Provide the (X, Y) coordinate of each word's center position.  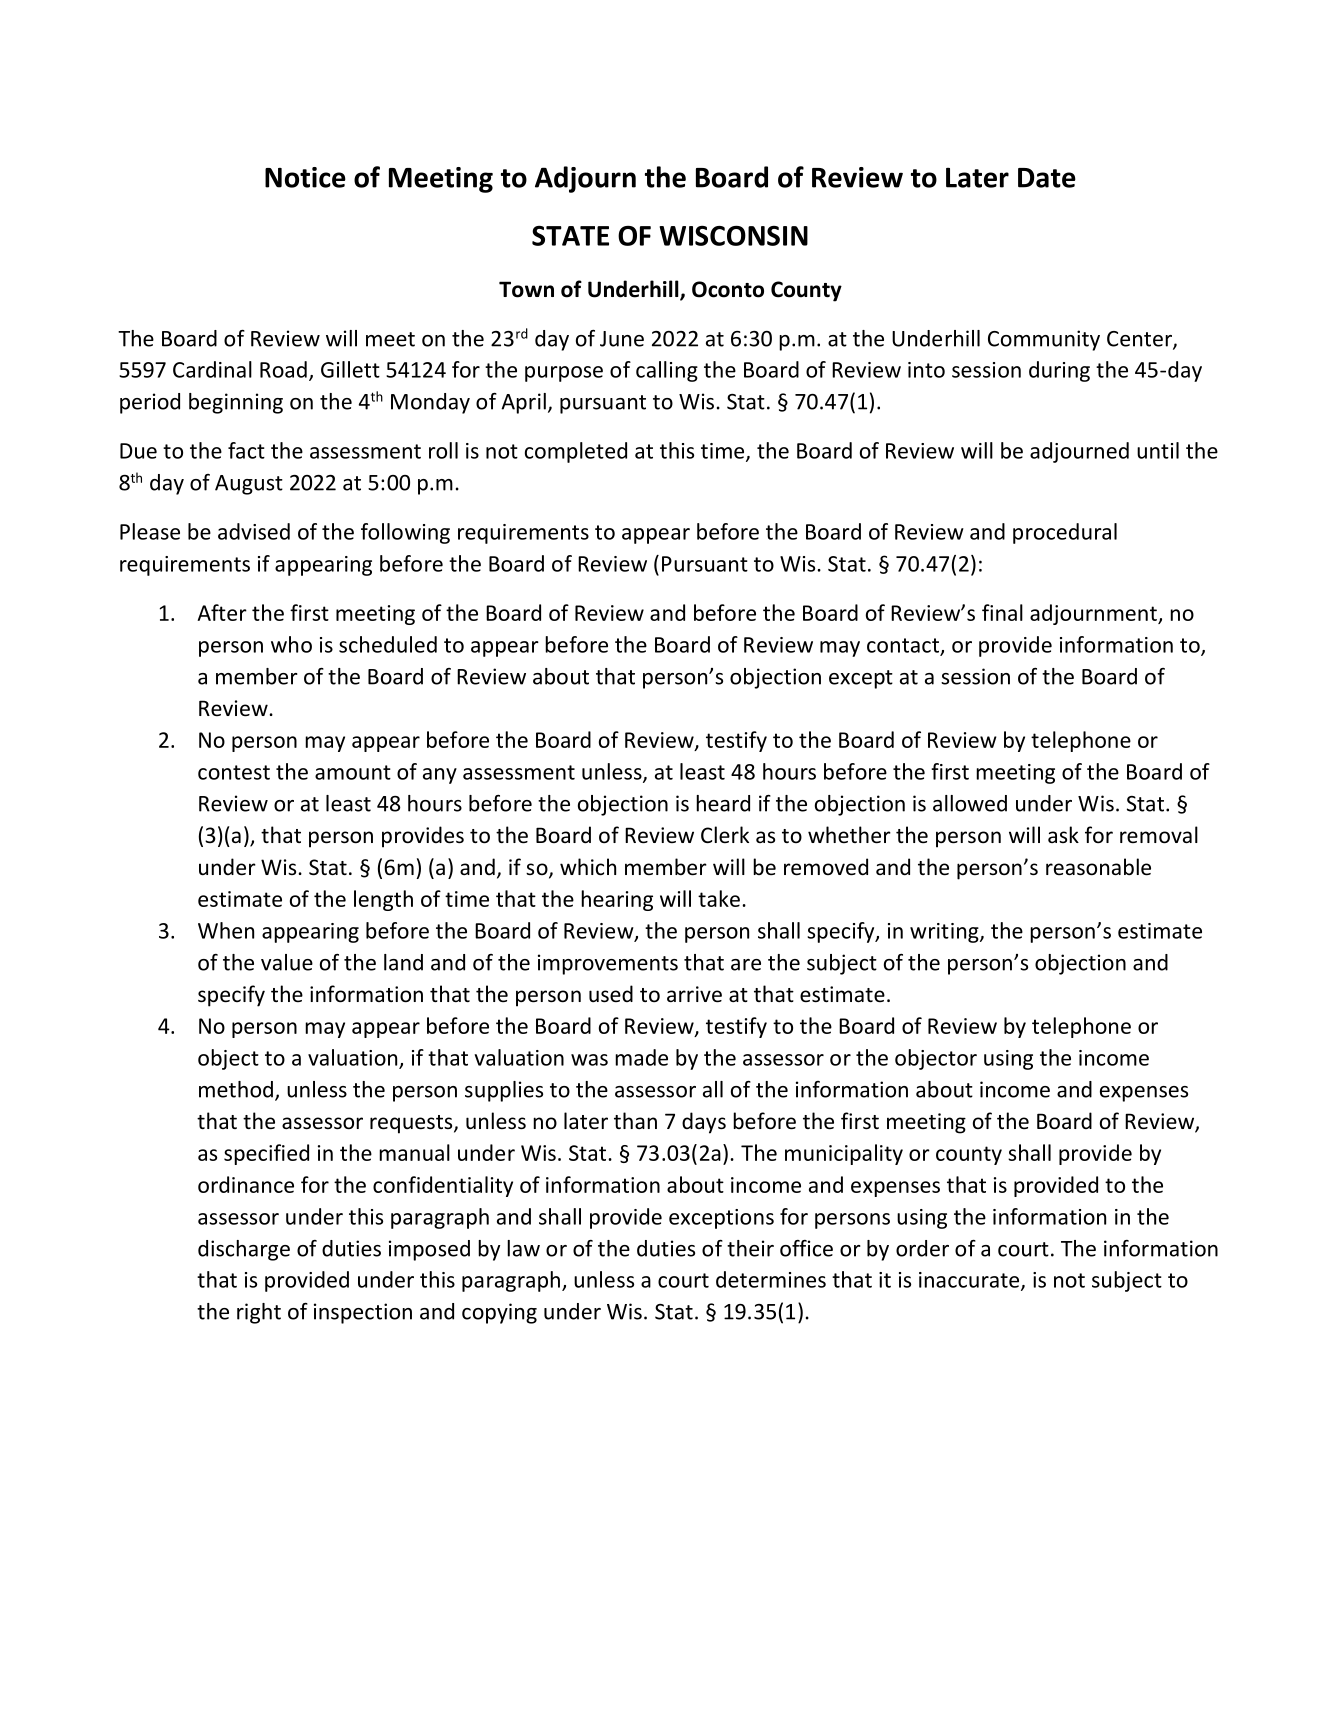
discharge (244, 1250)
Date (1047, 178)
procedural (1065, 533)
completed (576, 452)
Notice (305, 177)
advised (254, 531)
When (226, 930)
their (750, 1248)
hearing (617, 900)
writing (945, 933)
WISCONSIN (733, 235)
